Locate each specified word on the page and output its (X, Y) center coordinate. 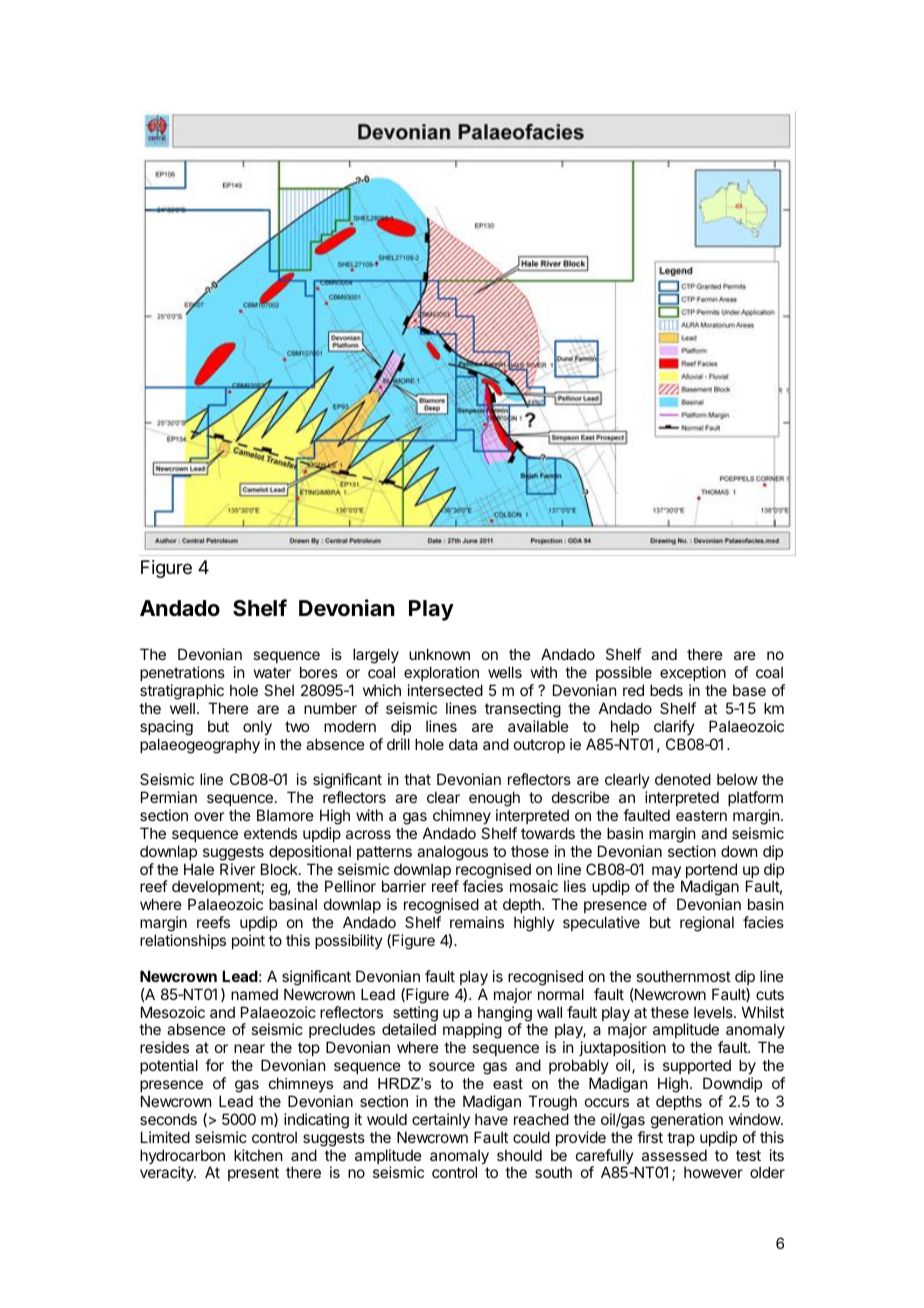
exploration (441, 673)
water (272, 672)
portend (711, 872)
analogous (452, 853)
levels (714, 1012)
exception (693, 673)
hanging (505, 1015)
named (254, 994)
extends (270, 833)
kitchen (258, 1155)
